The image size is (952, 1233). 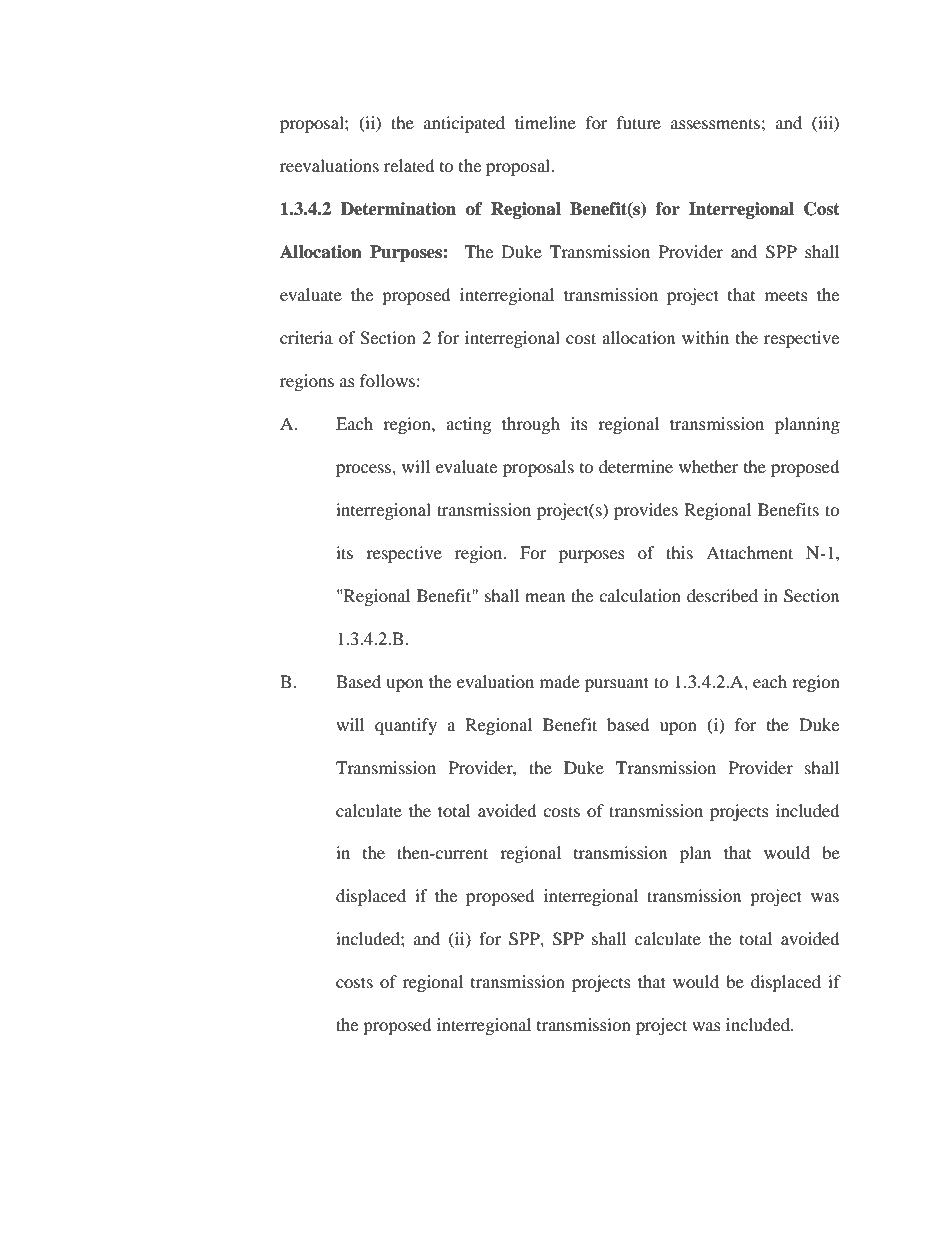 I want to click on through, so click(x=531, y=425).
